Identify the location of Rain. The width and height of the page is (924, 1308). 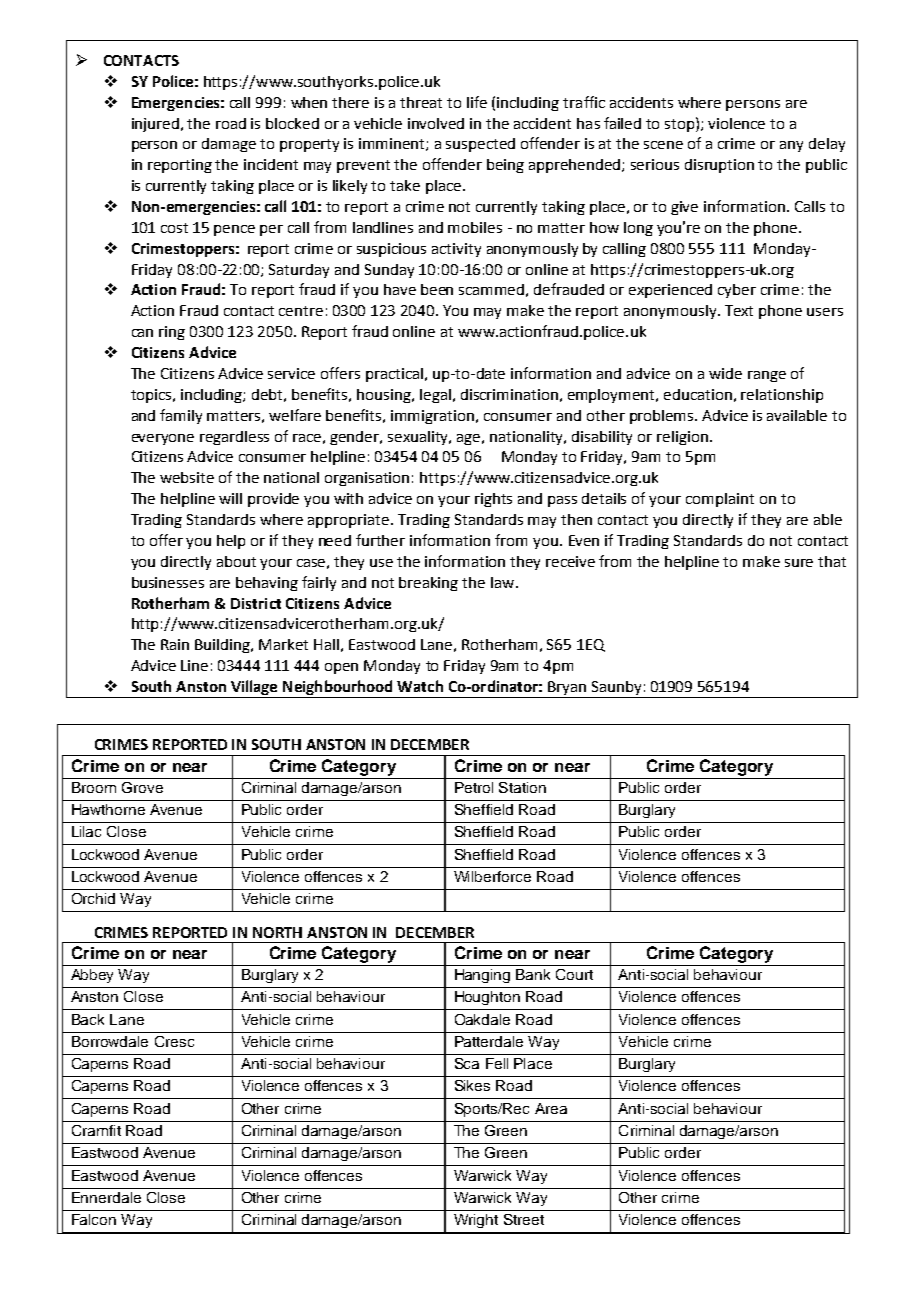
(175, 644).
